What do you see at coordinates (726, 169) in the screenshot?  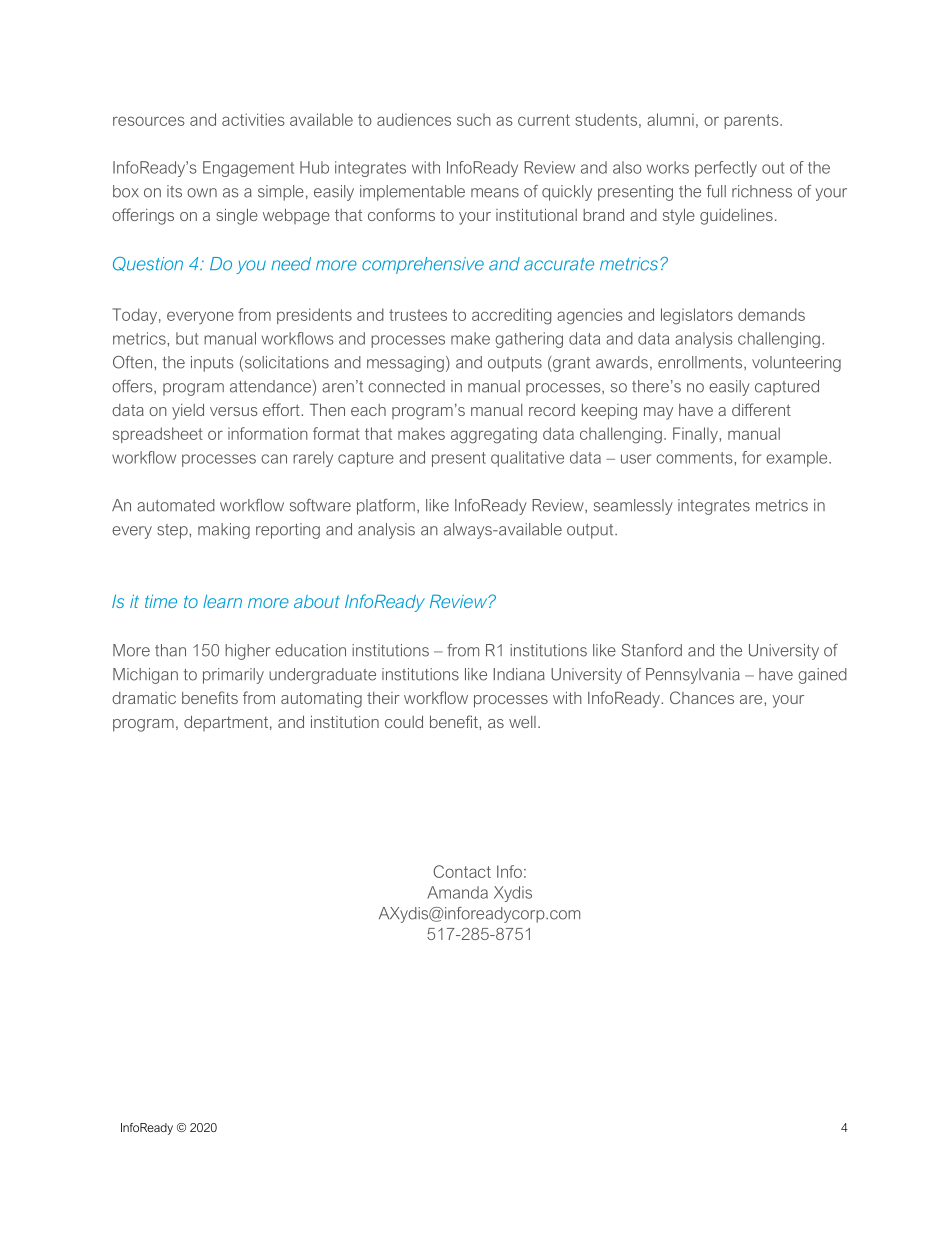 I see `perfectly` at bounding box center [726, 169].
